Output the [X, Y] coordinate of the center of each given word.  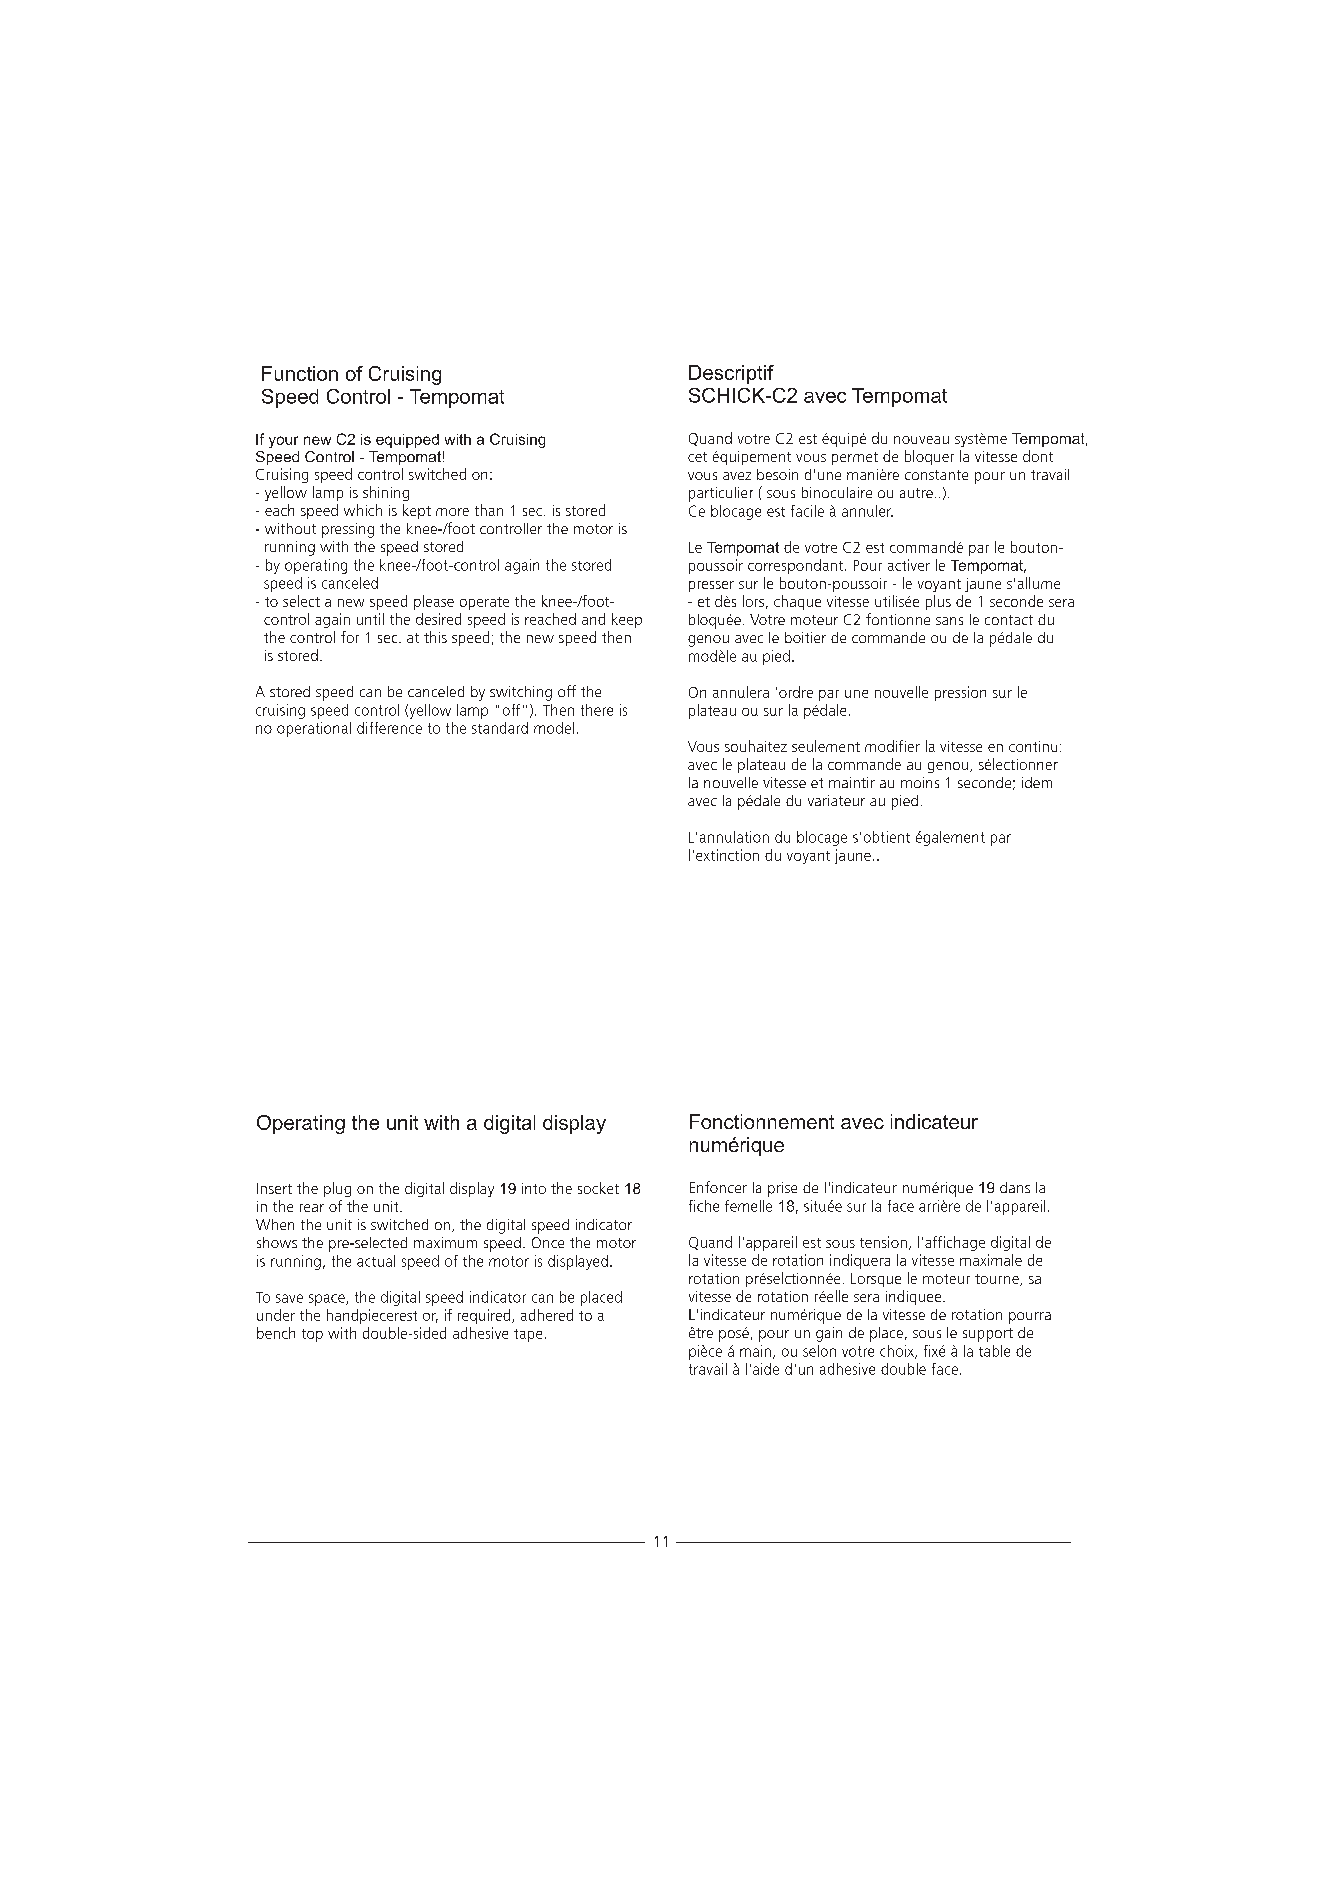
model [554, 728]
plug [337, 1189]
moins [920, 782]
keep [627, 620]
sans [949, 621]
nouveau [921, 440]
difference [389, 728]
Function [300, 373]
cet [697, 457]
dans [1015, 1187]
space [328, 1300]
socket [598, 1188]
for [350, 637]
